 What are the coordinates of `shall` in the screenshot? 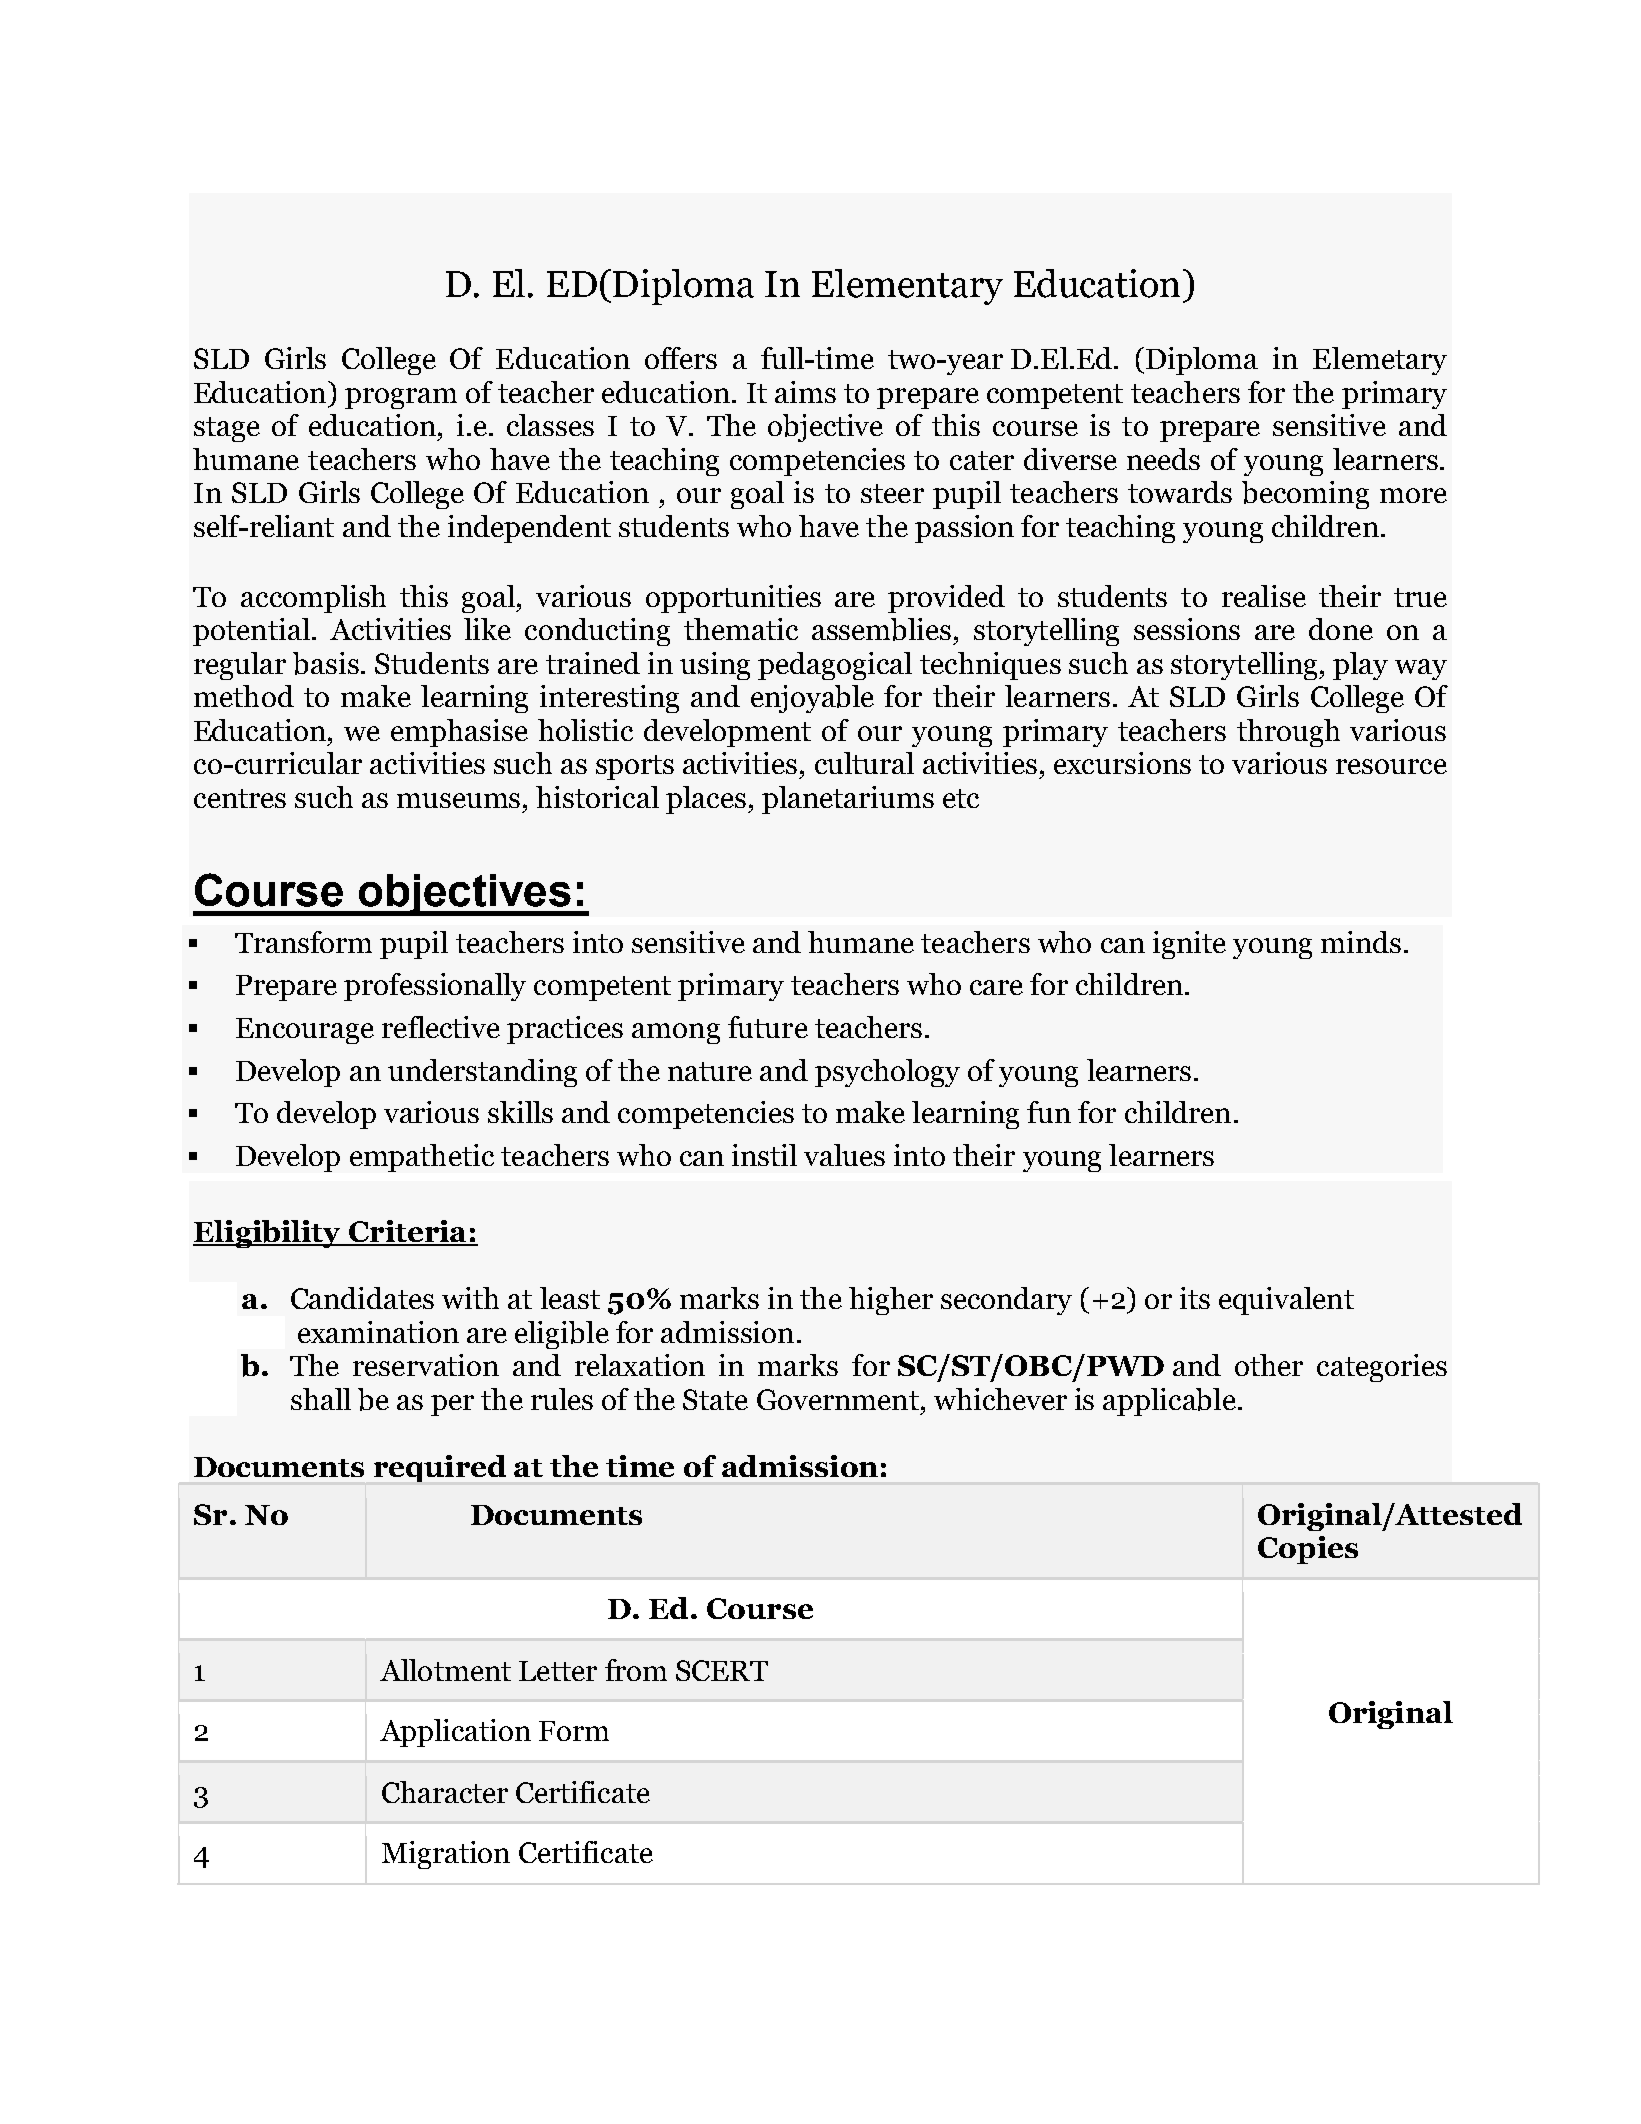 It's located at (321, 1399).
